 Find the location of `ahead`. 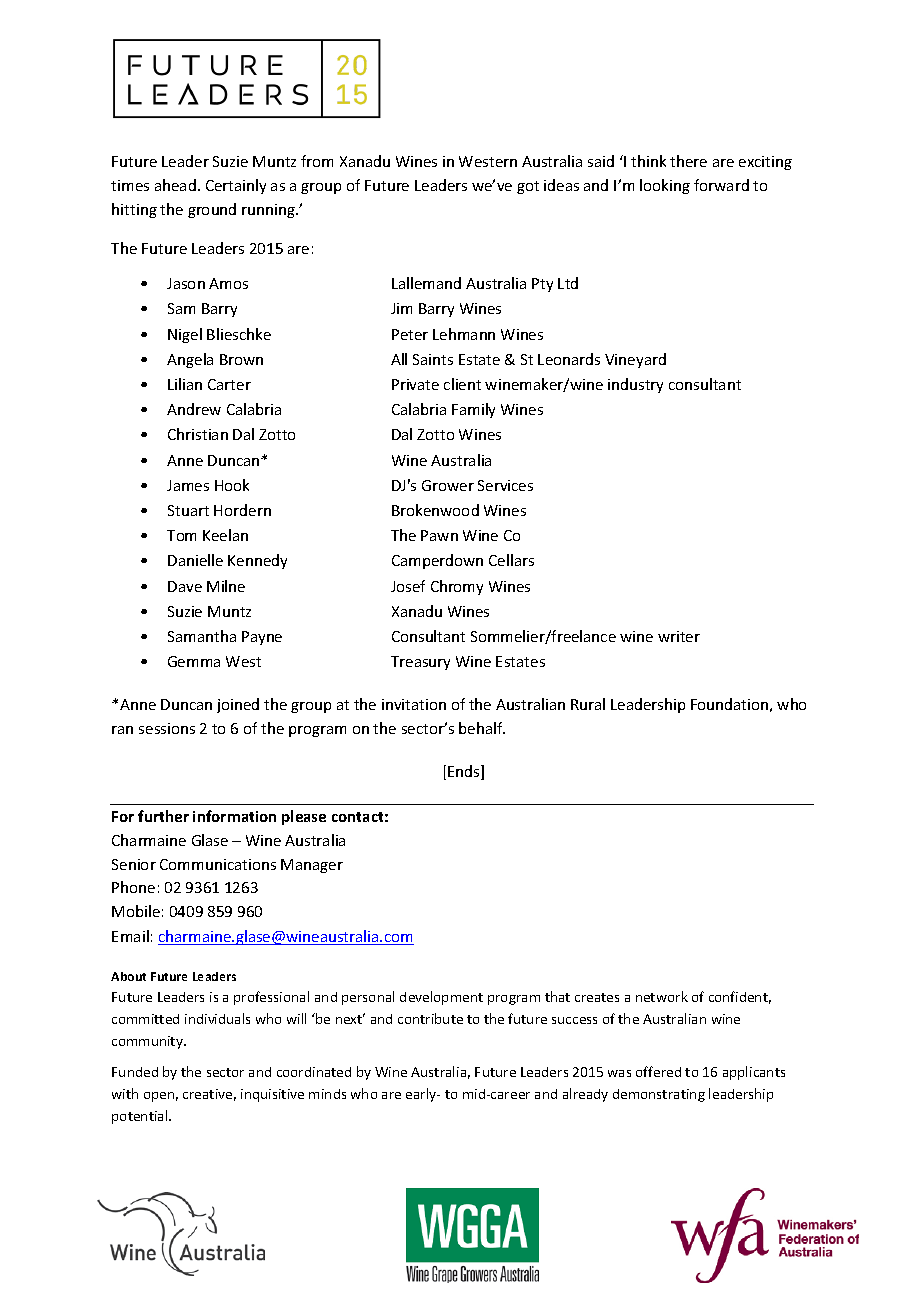

ahead is located at coordinates (175, 185).
